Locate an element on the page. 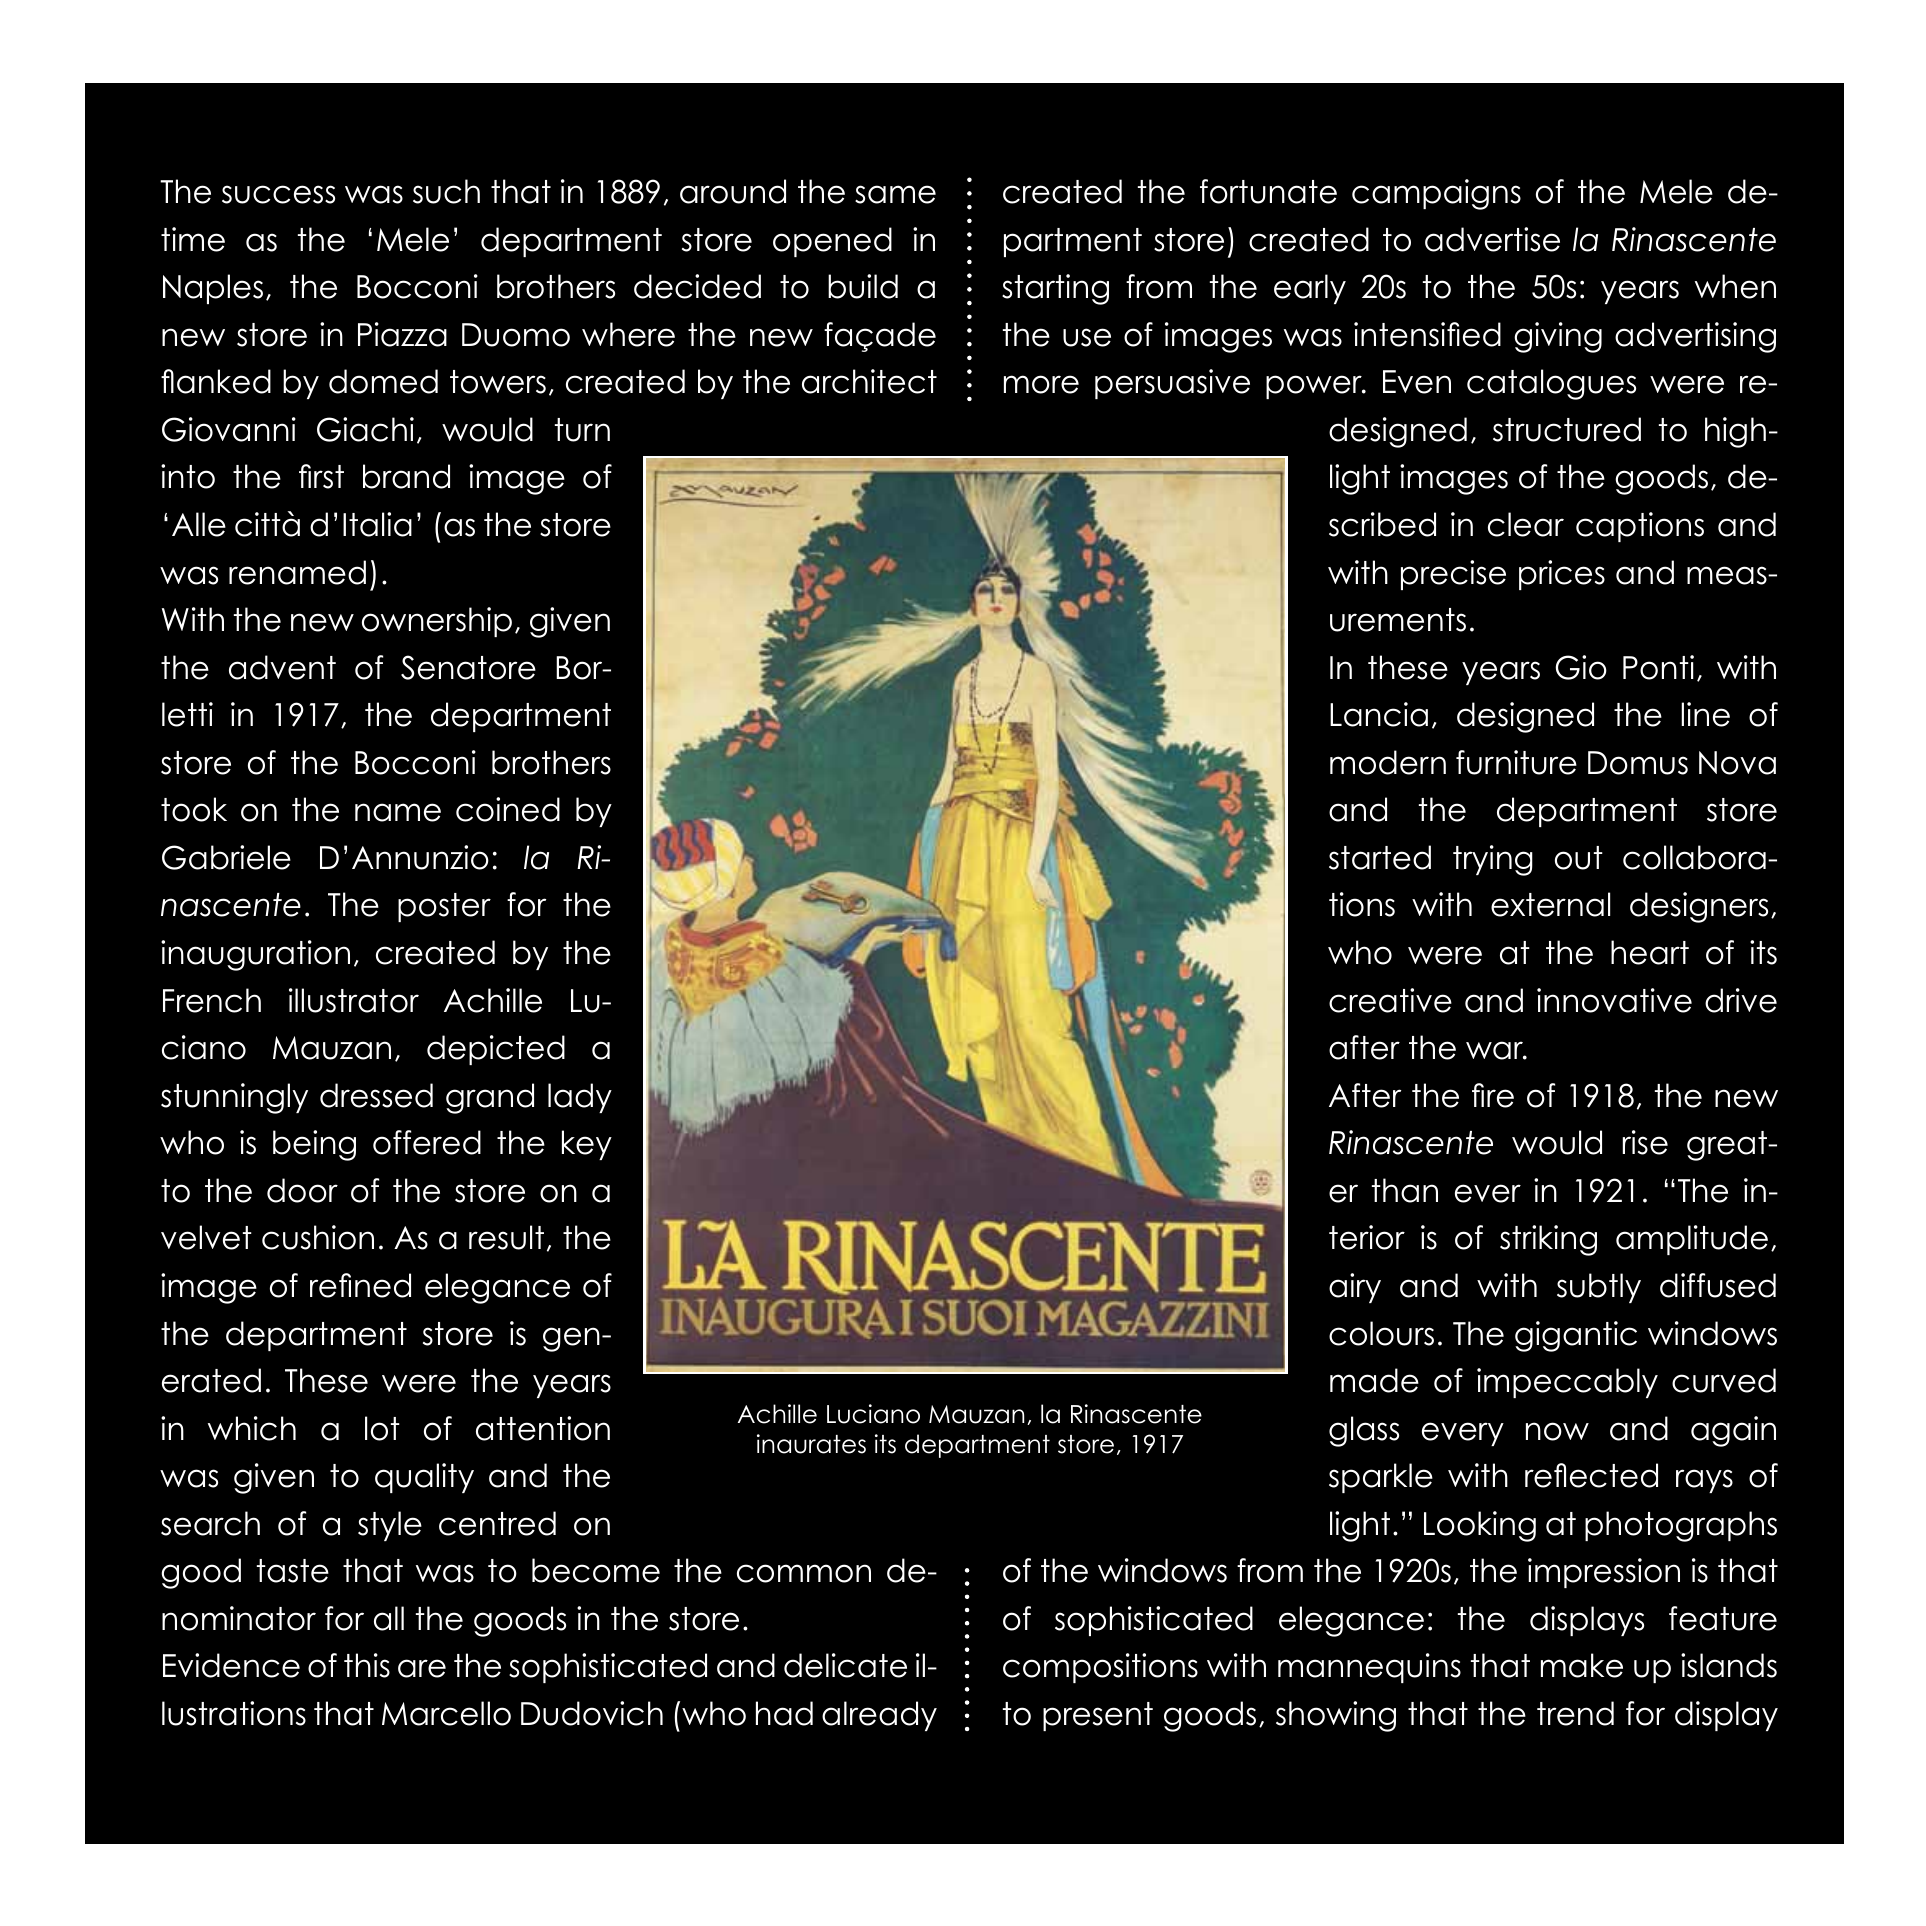 The image size is (1926, 1926). advertise is located at coordinates (1492, 239).
